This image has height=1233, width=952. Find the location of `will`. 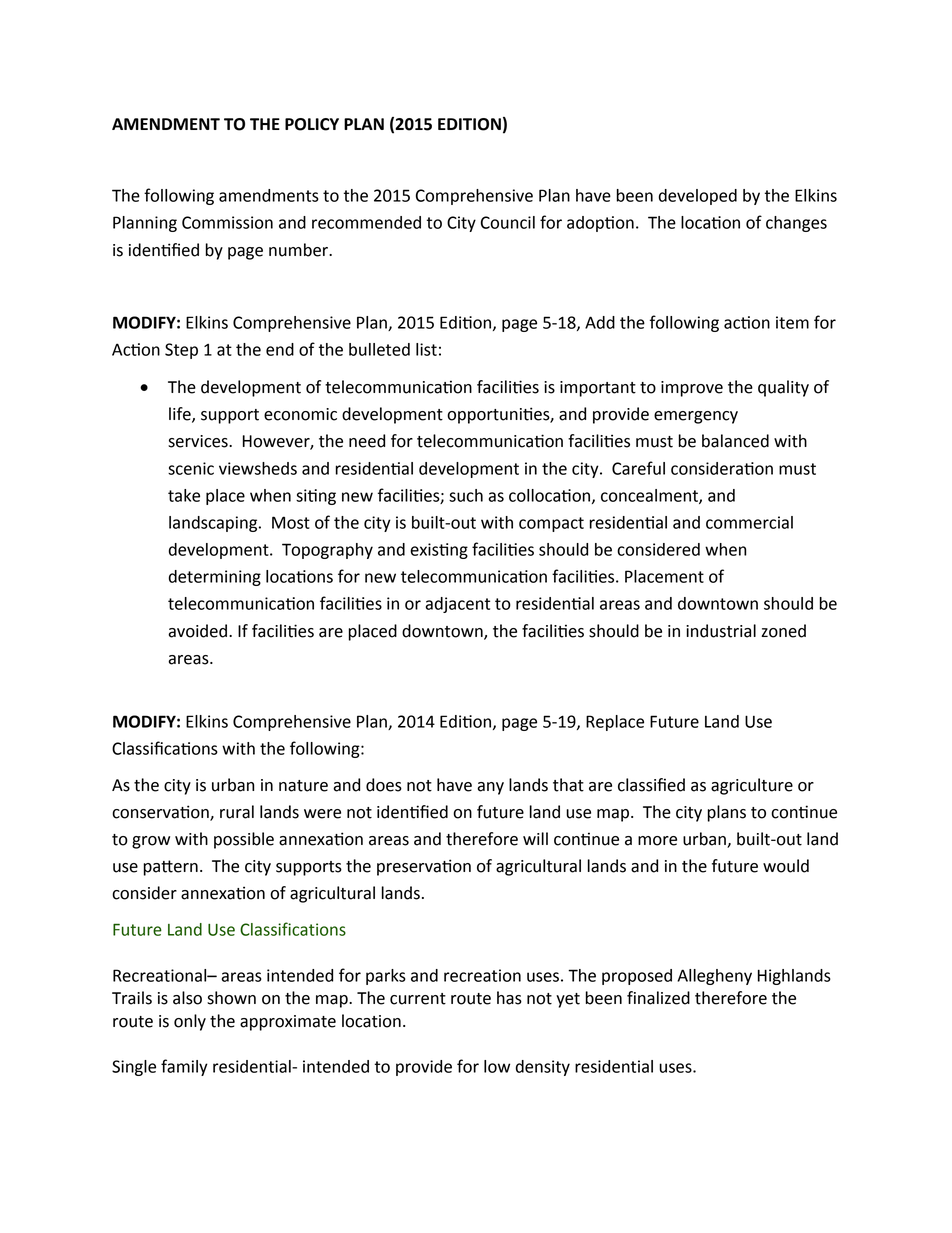

will is located at coordinates (535, 838).
